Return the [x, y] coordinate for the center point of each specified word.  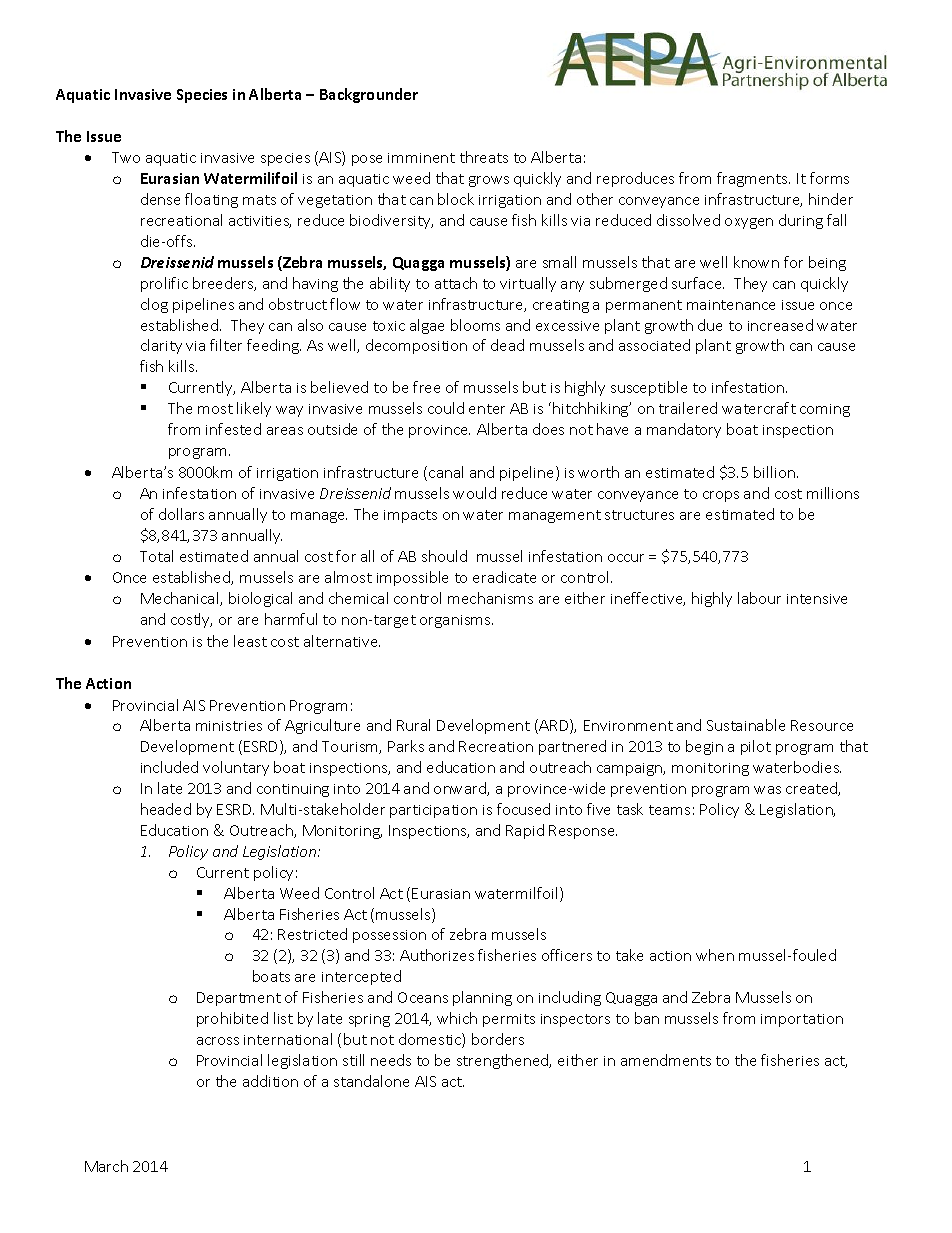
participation [433, 811]
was [767, 790]
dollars [181, 514]
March [106, 1166]
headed [166, 809]
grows [489, 181]
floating [211, 200]
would [474, 493]
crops [721, 496]
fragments [753, 179]
